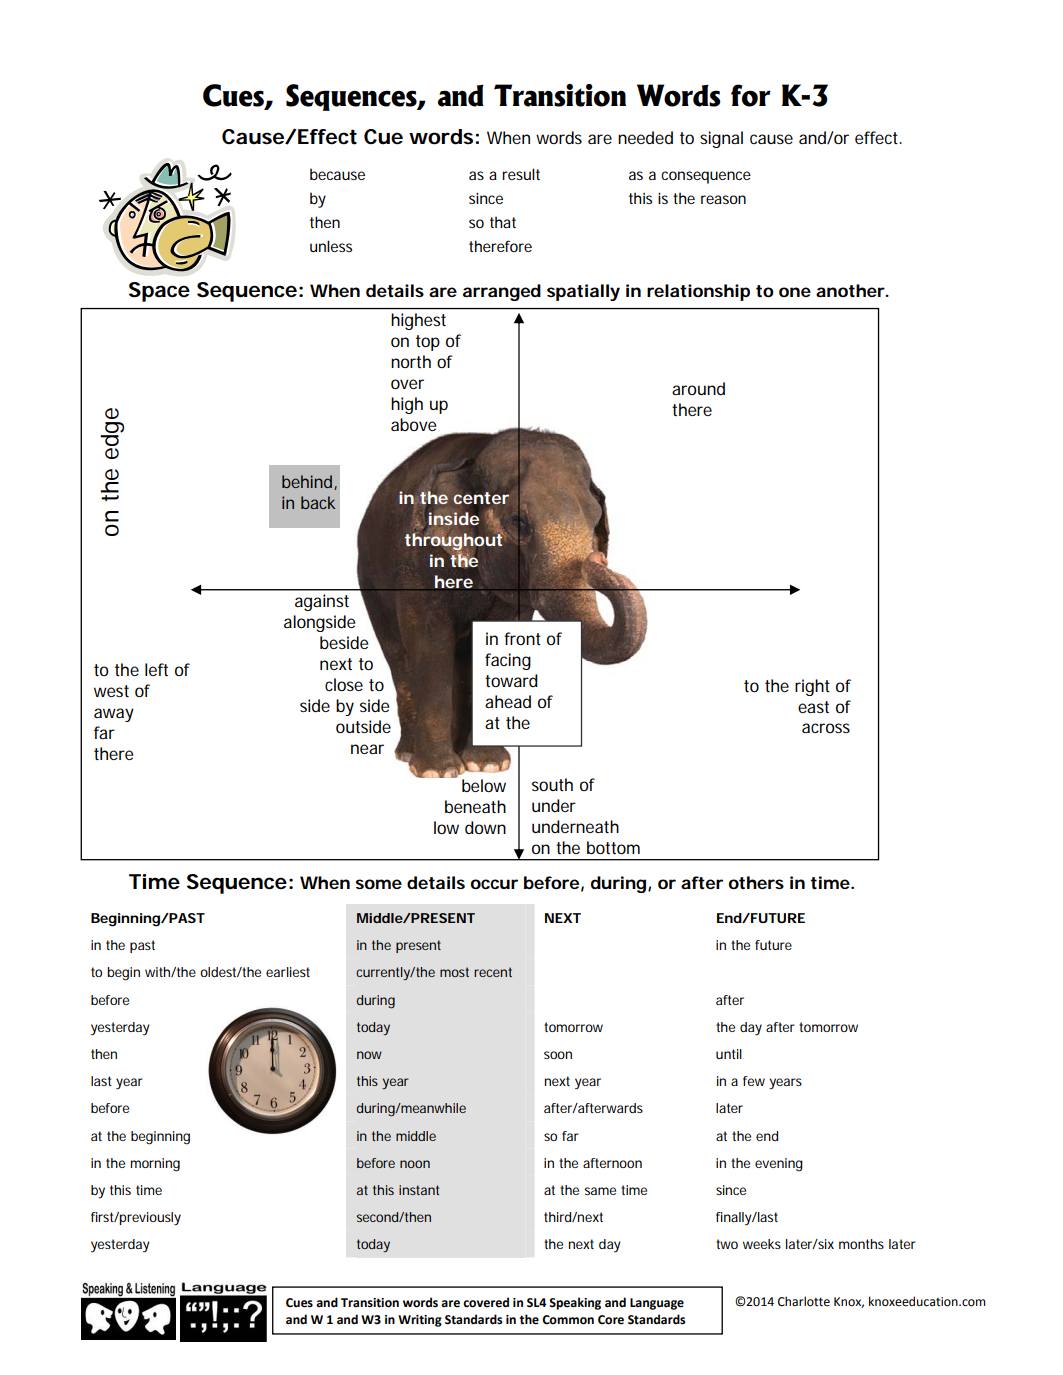 Image resolution: width=1063 pixels, height=1375 pixels. I want to click on ahead, so click(508, 701).
